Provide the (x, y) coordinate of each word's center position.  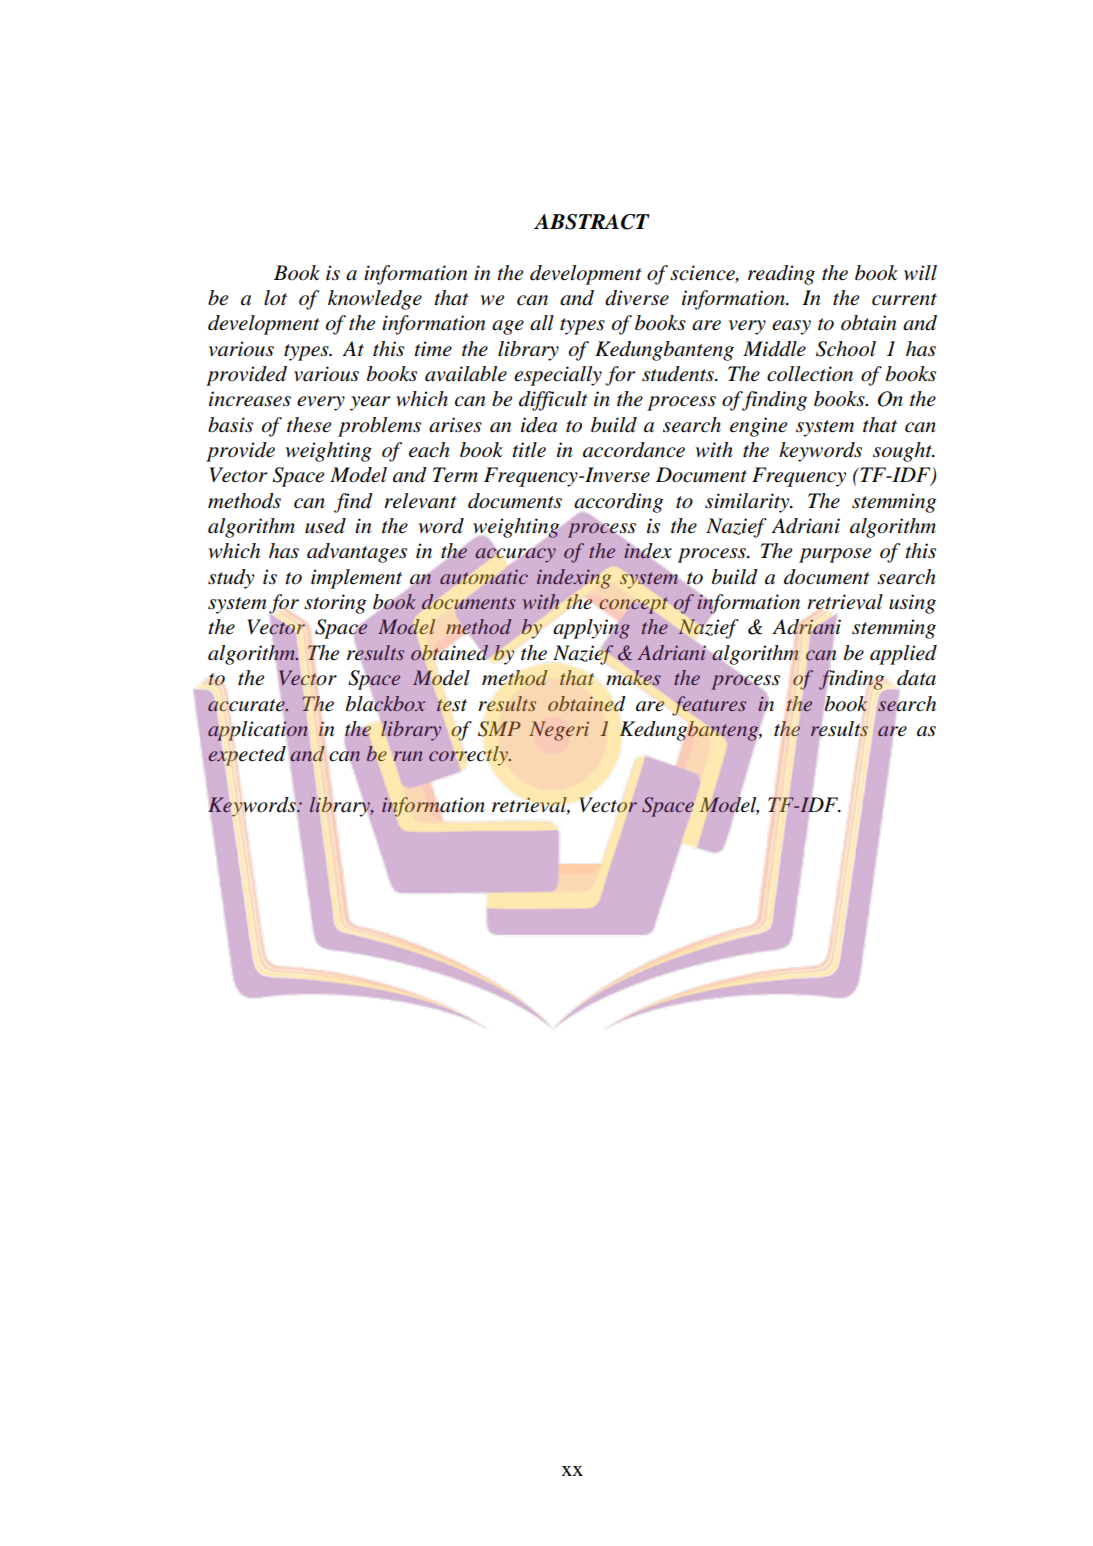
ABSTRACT (592, 222)
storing (335, 604)
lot (275, 298)
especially (558, 376)
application (258, 731)
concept (633, 605)
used (325, 526)
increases (250, 399)
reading (781, 275)
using (912, 604)
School (846, 349)
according (618, 504)
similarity (748, 503)
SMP (499, 729)
